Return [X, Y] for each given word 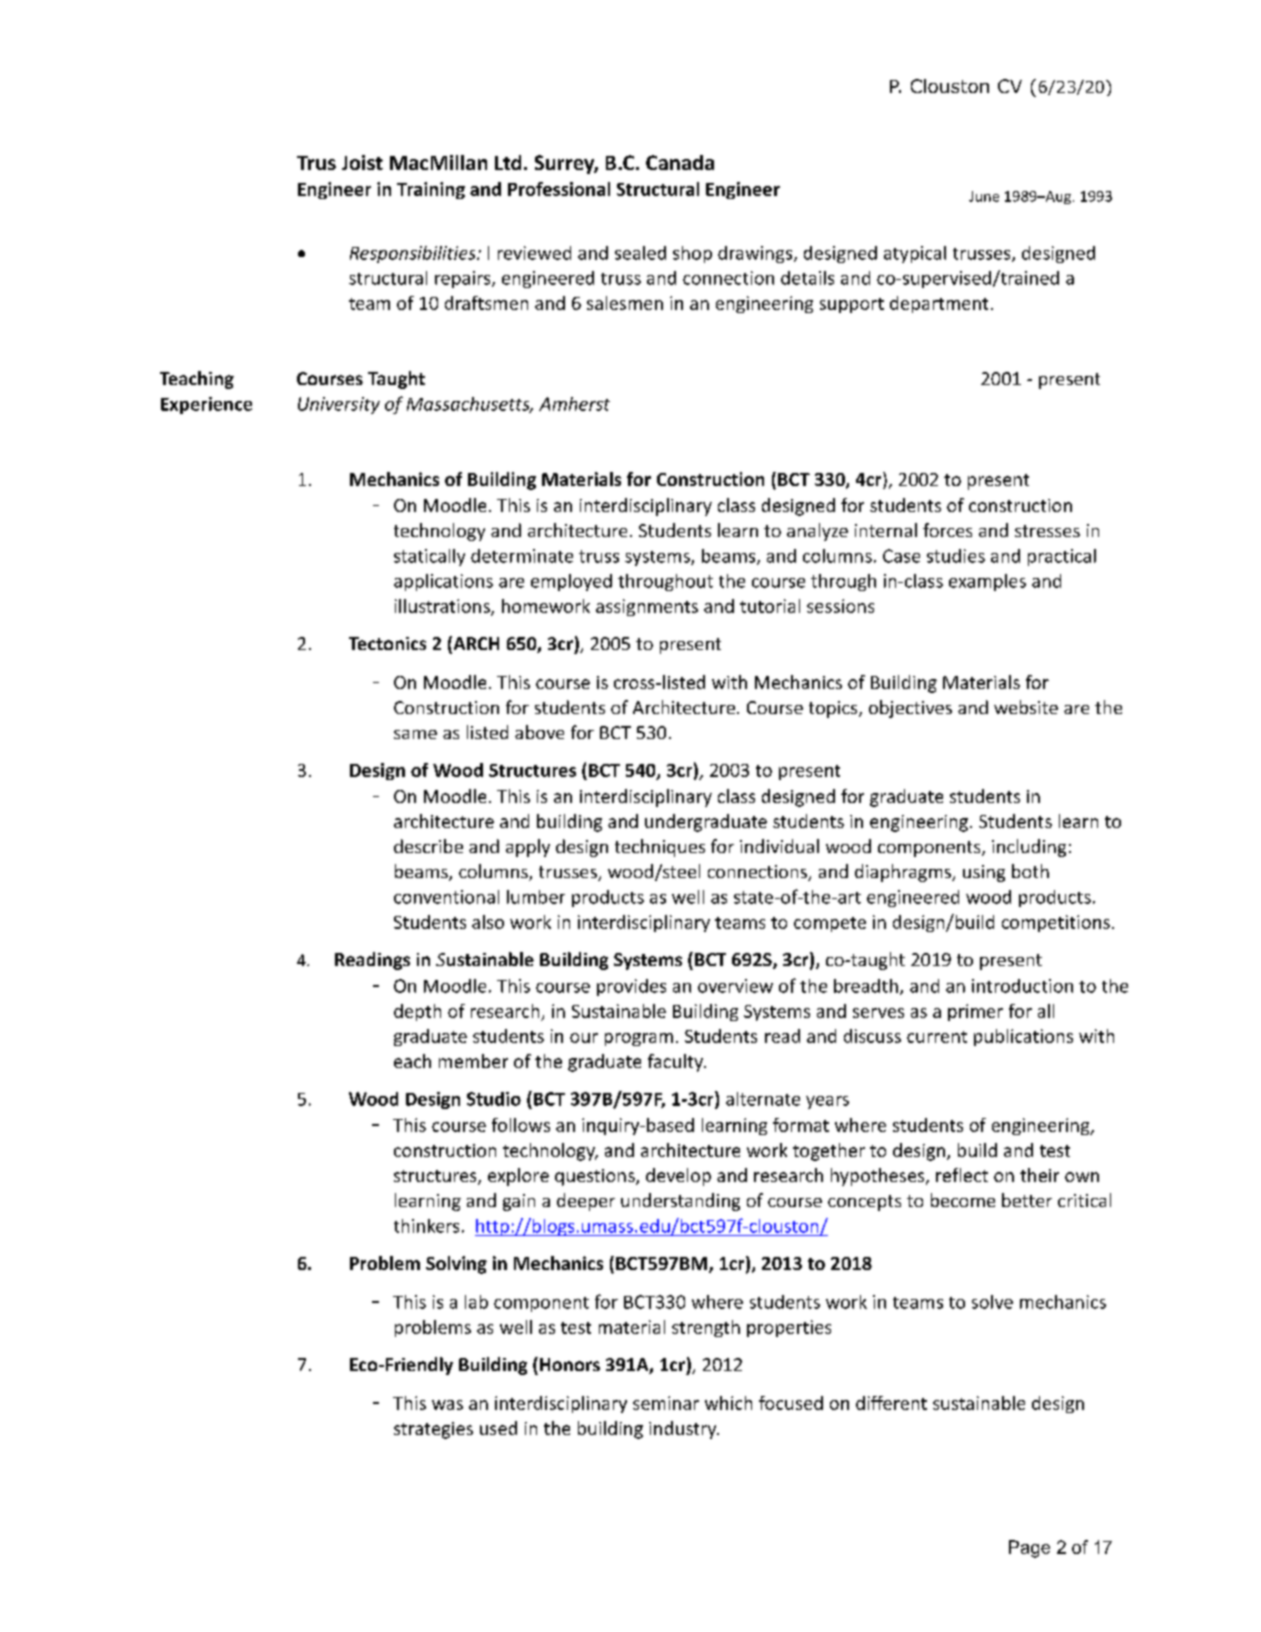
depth [417, 1012]
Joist [362, 162]
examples [987, 582]
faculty [676, 1063]
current [937, 1037]
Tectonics [387, 643]
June [984, 196]
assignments [647, 607]
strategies [433, 1430]
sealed [640, 253]
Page [1029, 1549]
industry [684, 1430]
